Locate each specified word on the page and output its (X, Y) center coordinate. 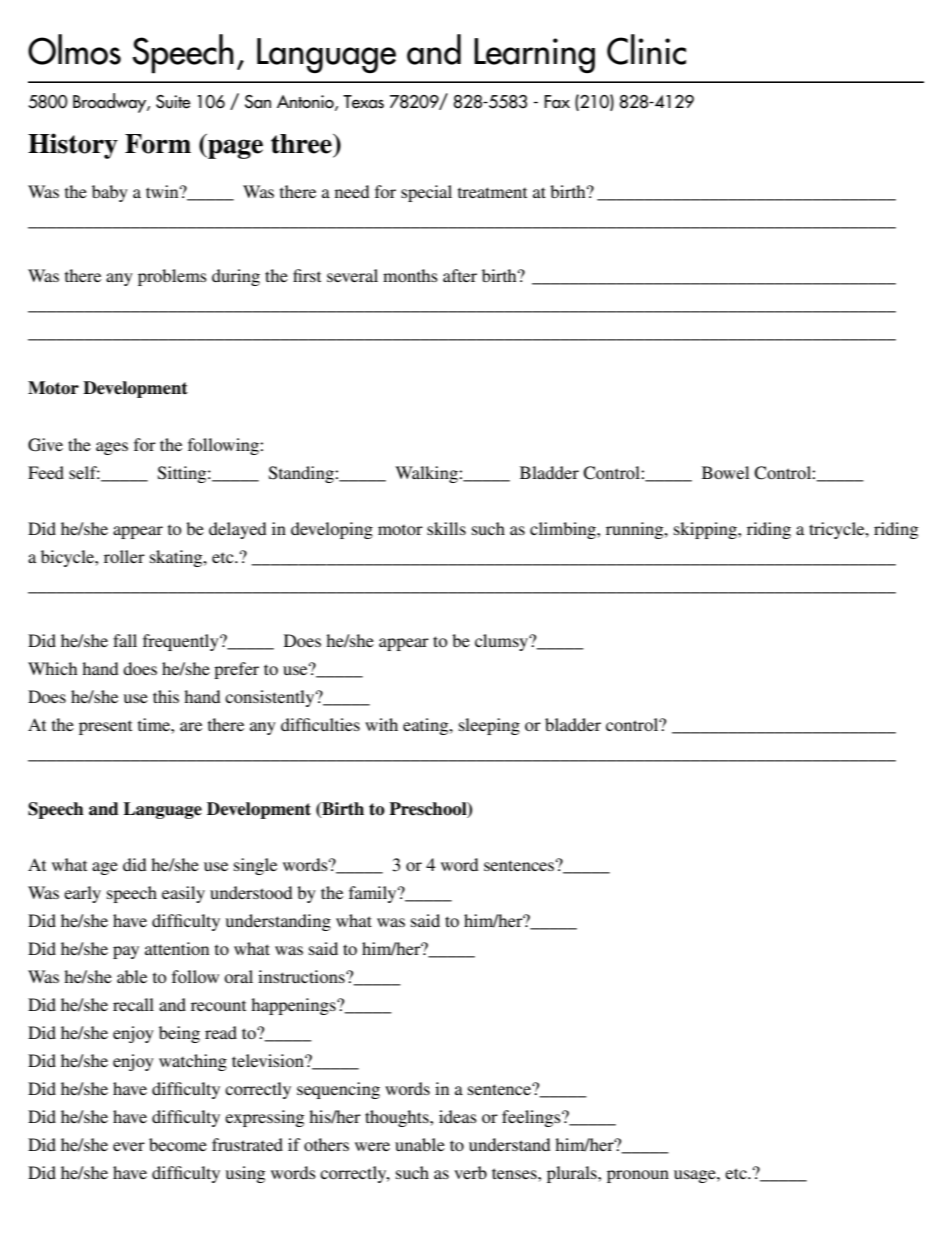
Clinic (646, 49)
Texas (363, 102)
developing (332, 530)
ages (112, 448)
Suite (173, 102)
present (105, 727)
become (178, 1144)
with (381, 724)
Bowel (725, 472)
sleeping (489, 726)
